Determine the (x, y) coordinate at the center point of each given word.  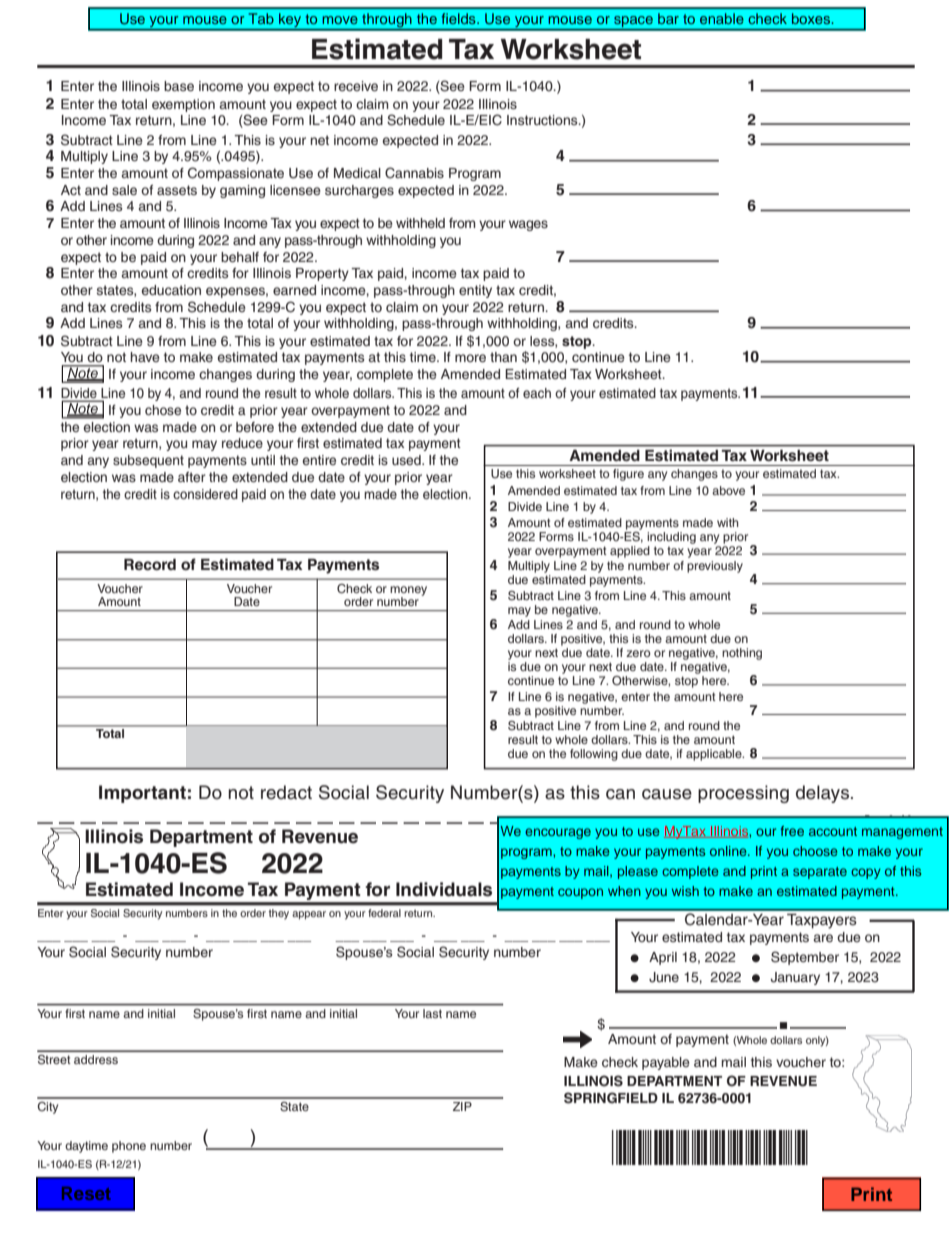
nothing (742, 654)
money (408, 592)
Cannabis (414, 173)
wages (528, 225)
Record (150, 564)
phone (129, 1147)
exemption (183, 105)
